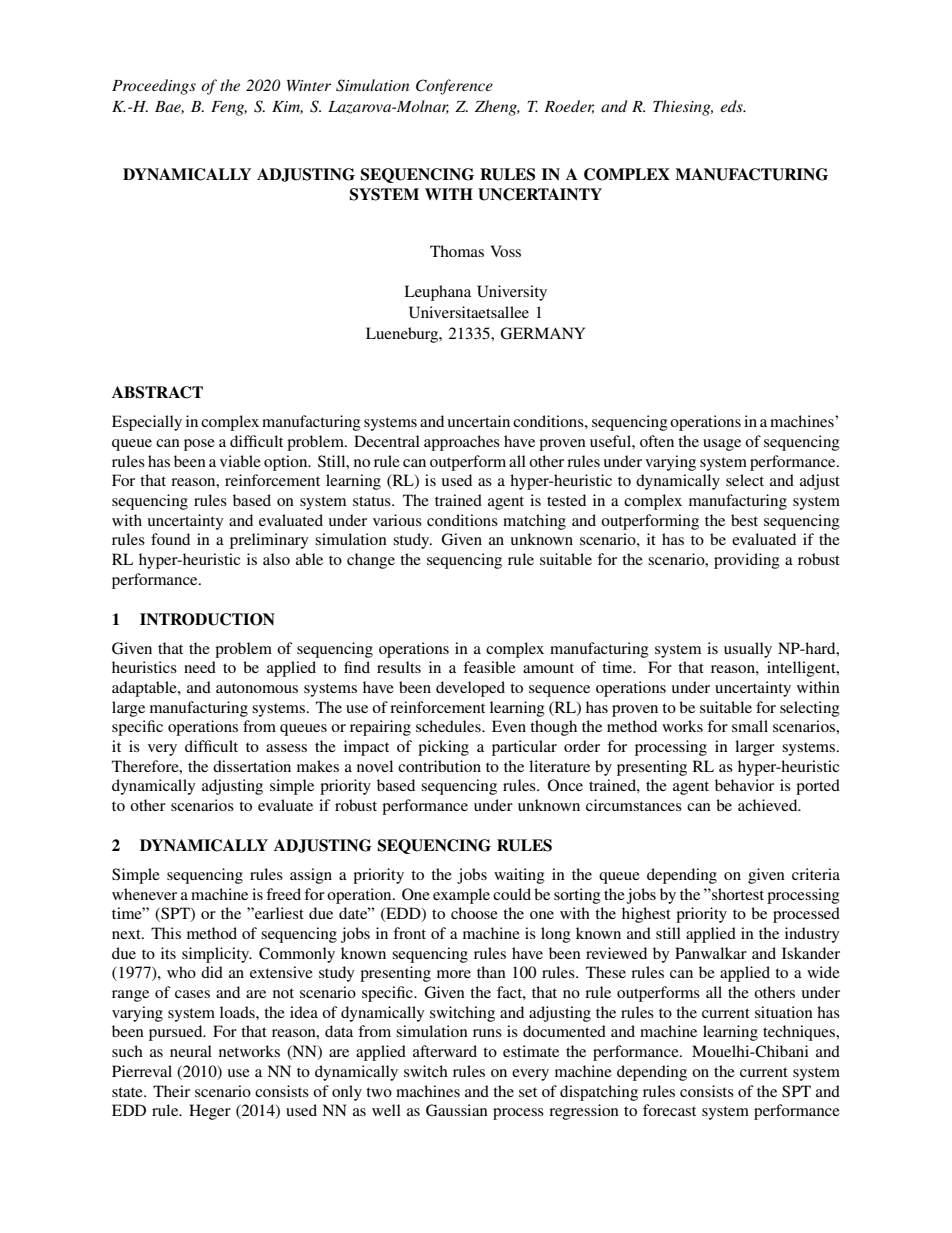 This screenshot has width=952, height=1233. Describe the element at coordinates (732, 106) in the screenshot. I see `eds` at that location.
